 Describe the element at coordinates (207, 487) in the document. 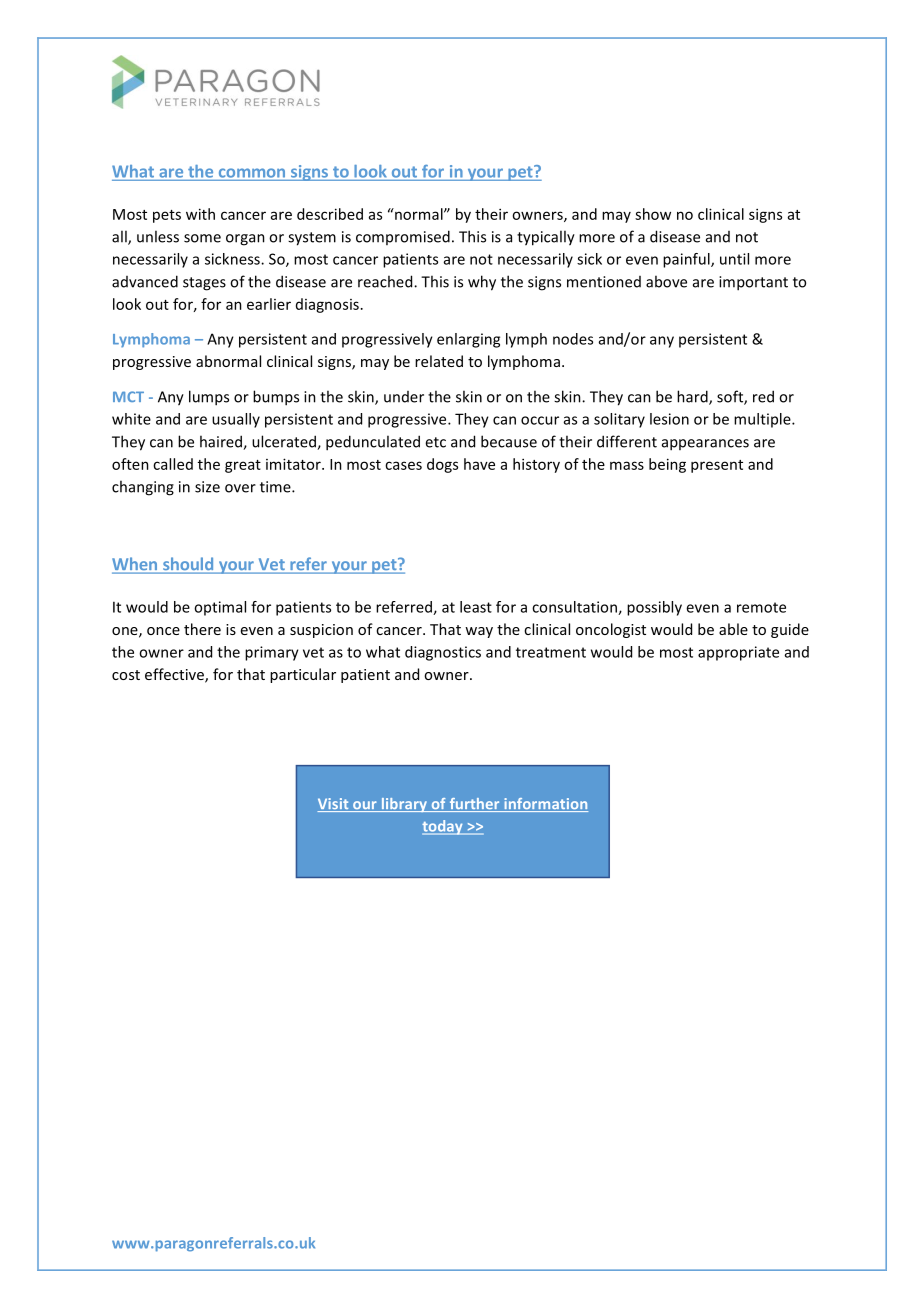

I see `size` at that location.
